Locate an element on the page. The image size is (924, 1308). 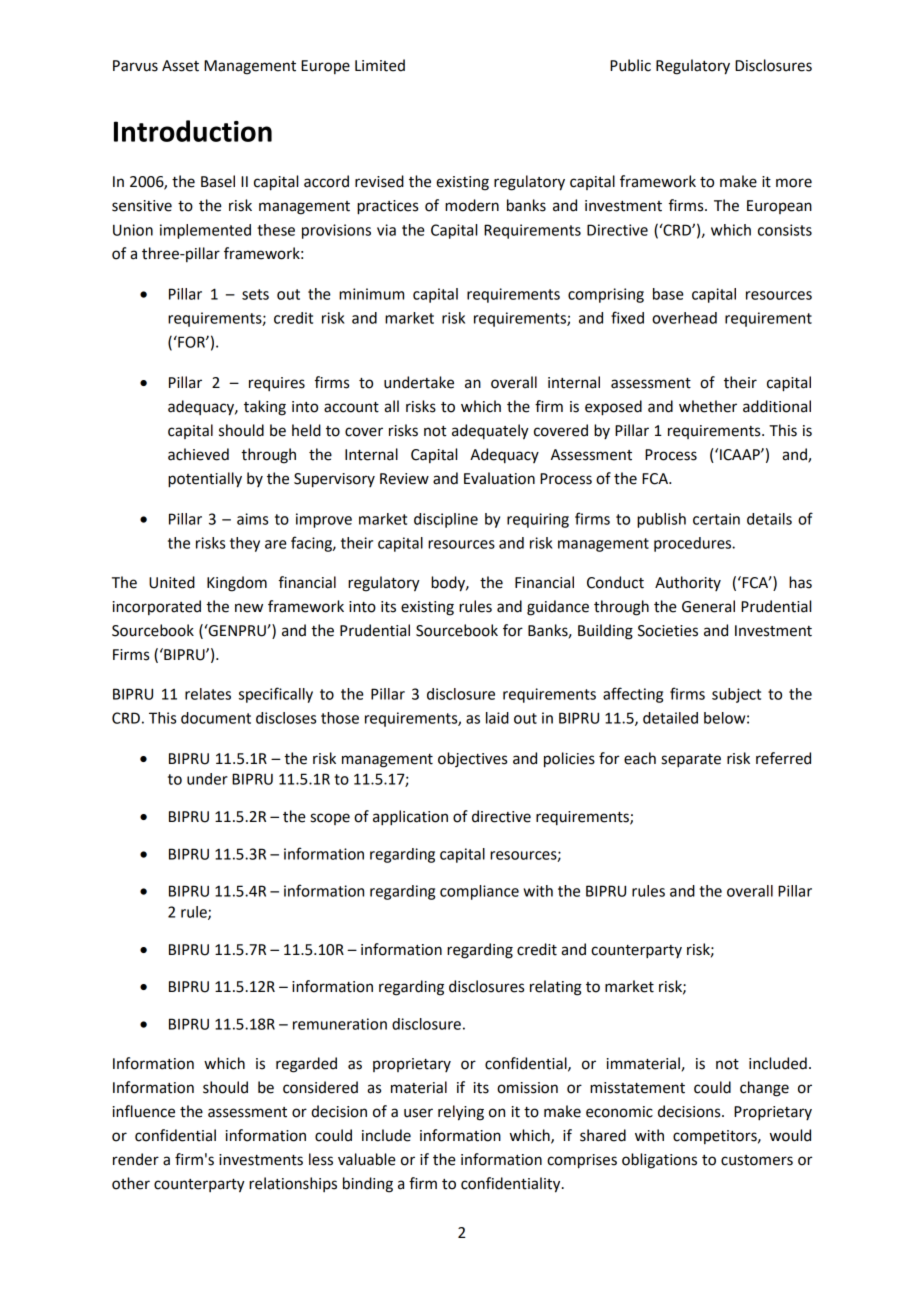
separate is located at coordinates (691, 761).
